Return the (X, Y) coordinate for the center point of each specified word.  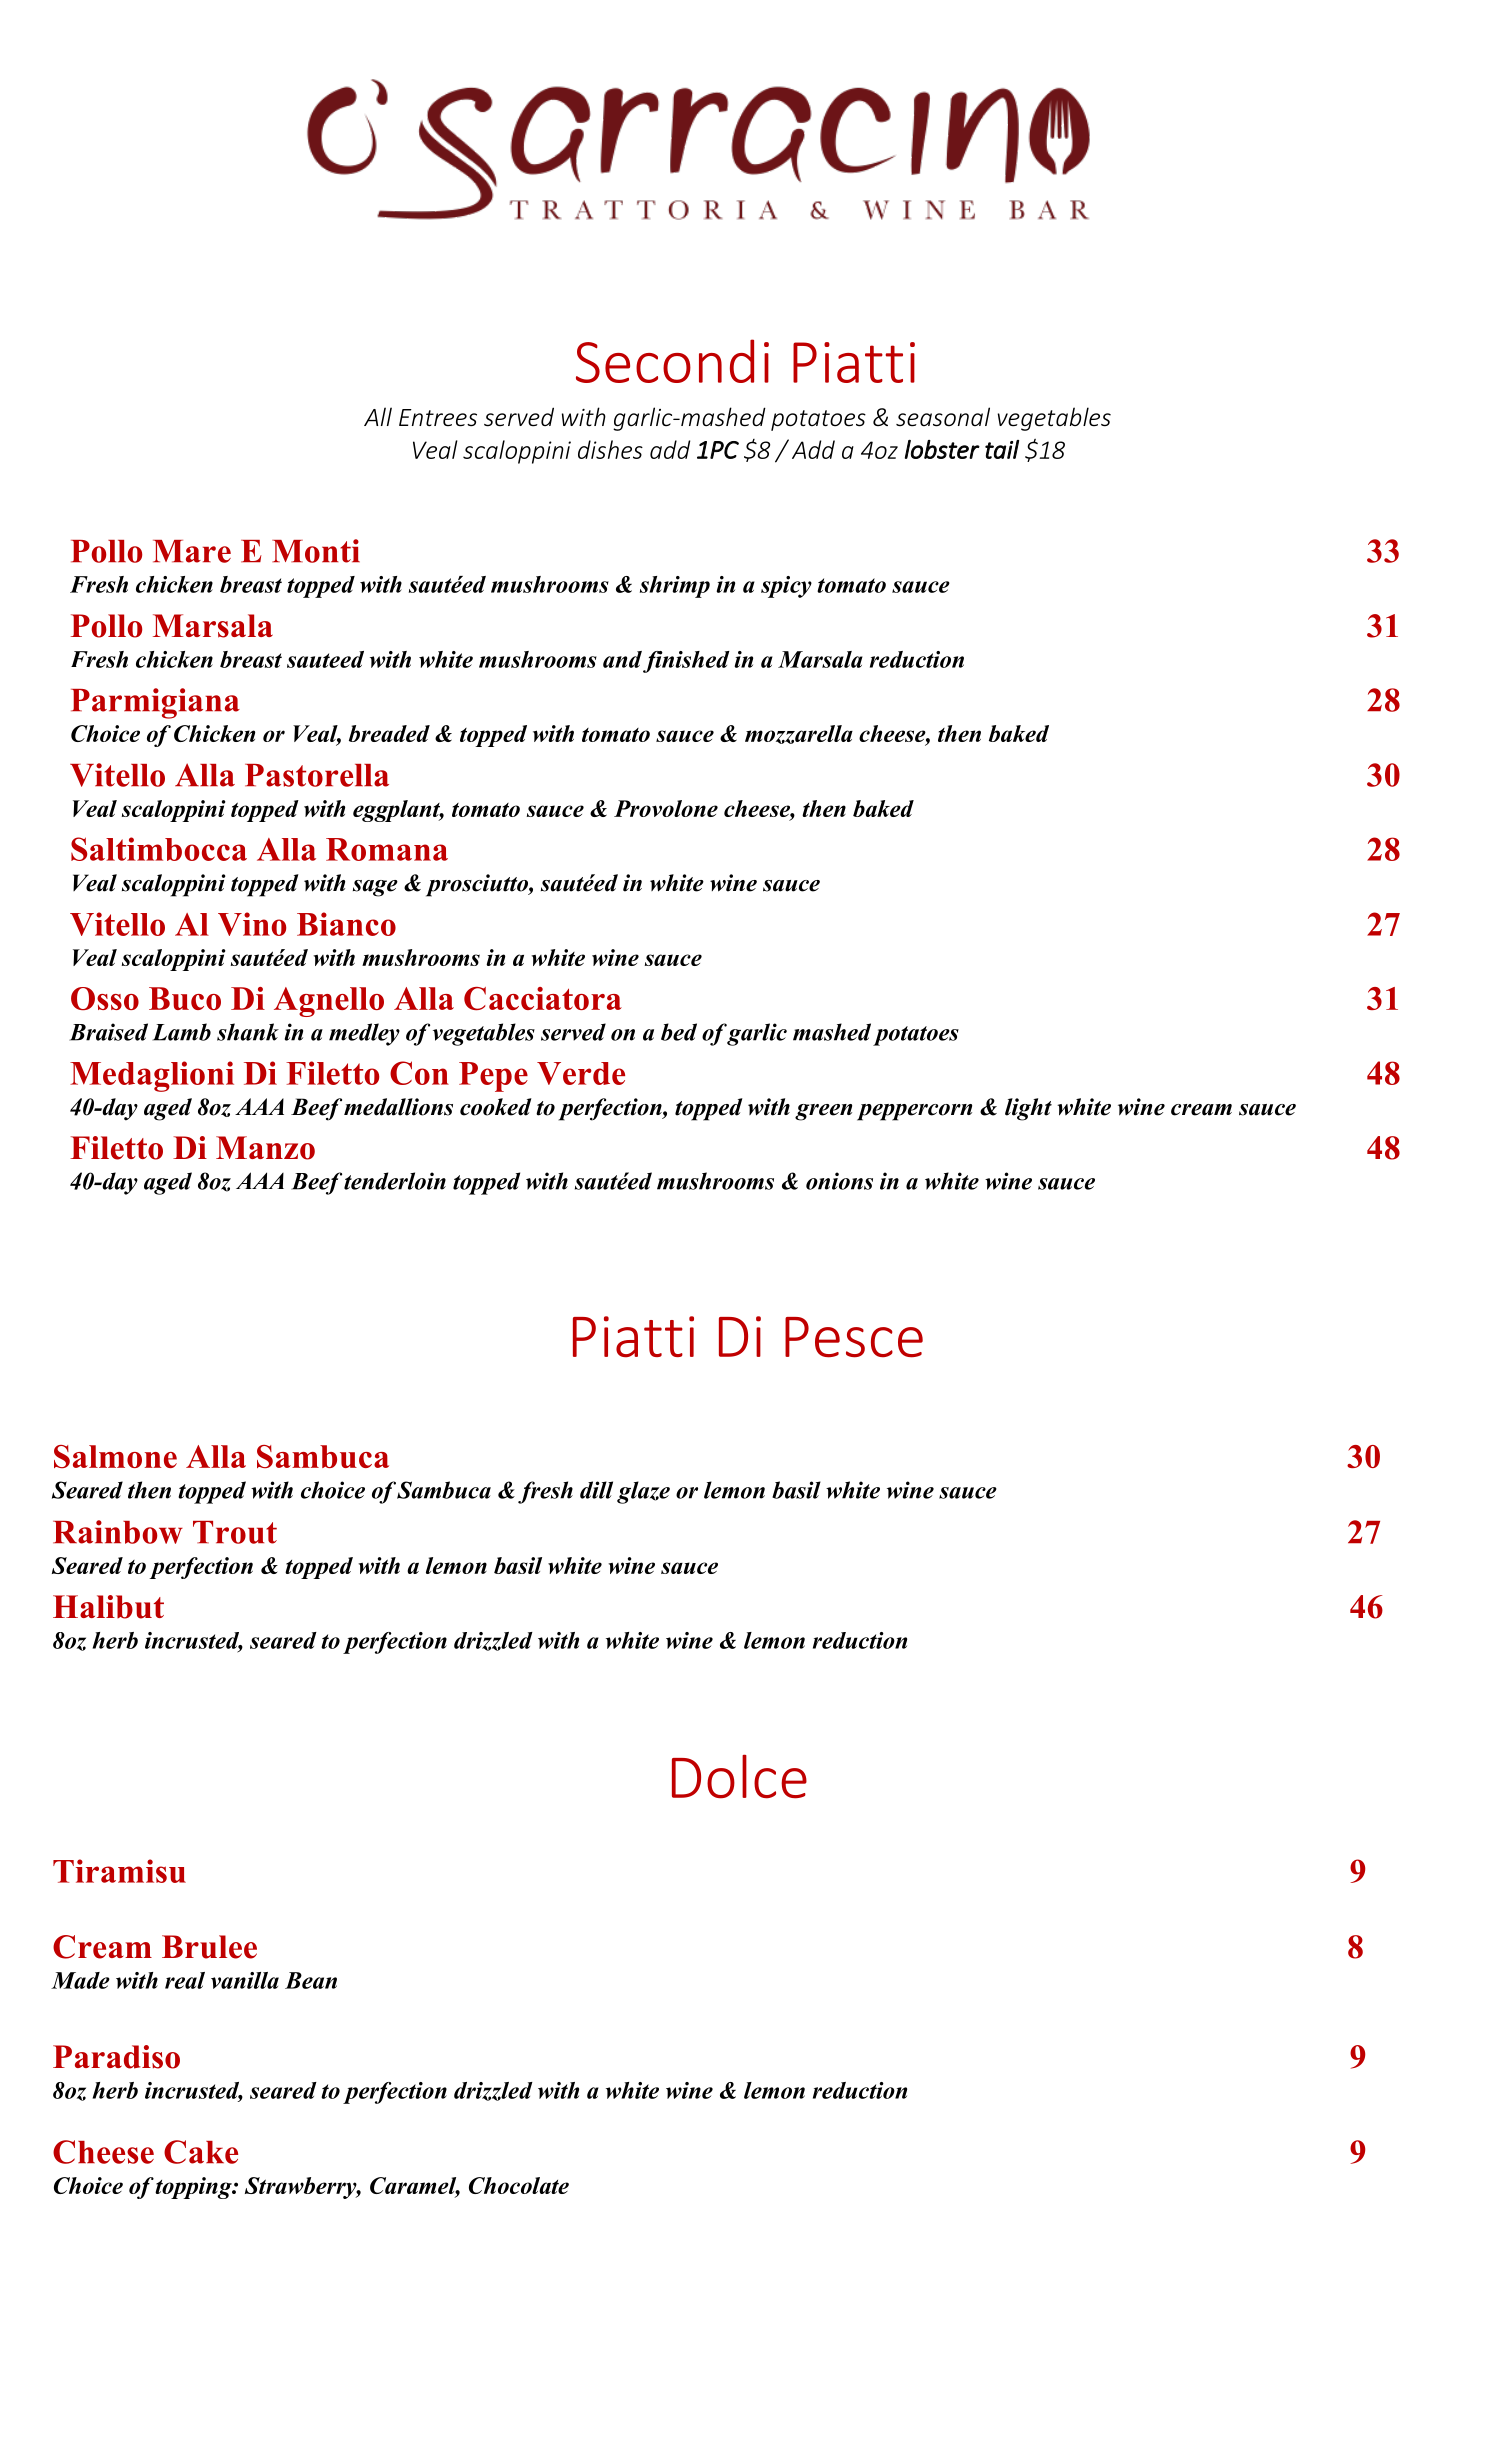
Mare (192, 551)
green (823, 1112)
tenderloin (395, 1181)
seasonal (943, 417)
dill (596, 1490)
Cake (201, 2152)
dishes (610, 449)
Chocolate (519, 2185)
